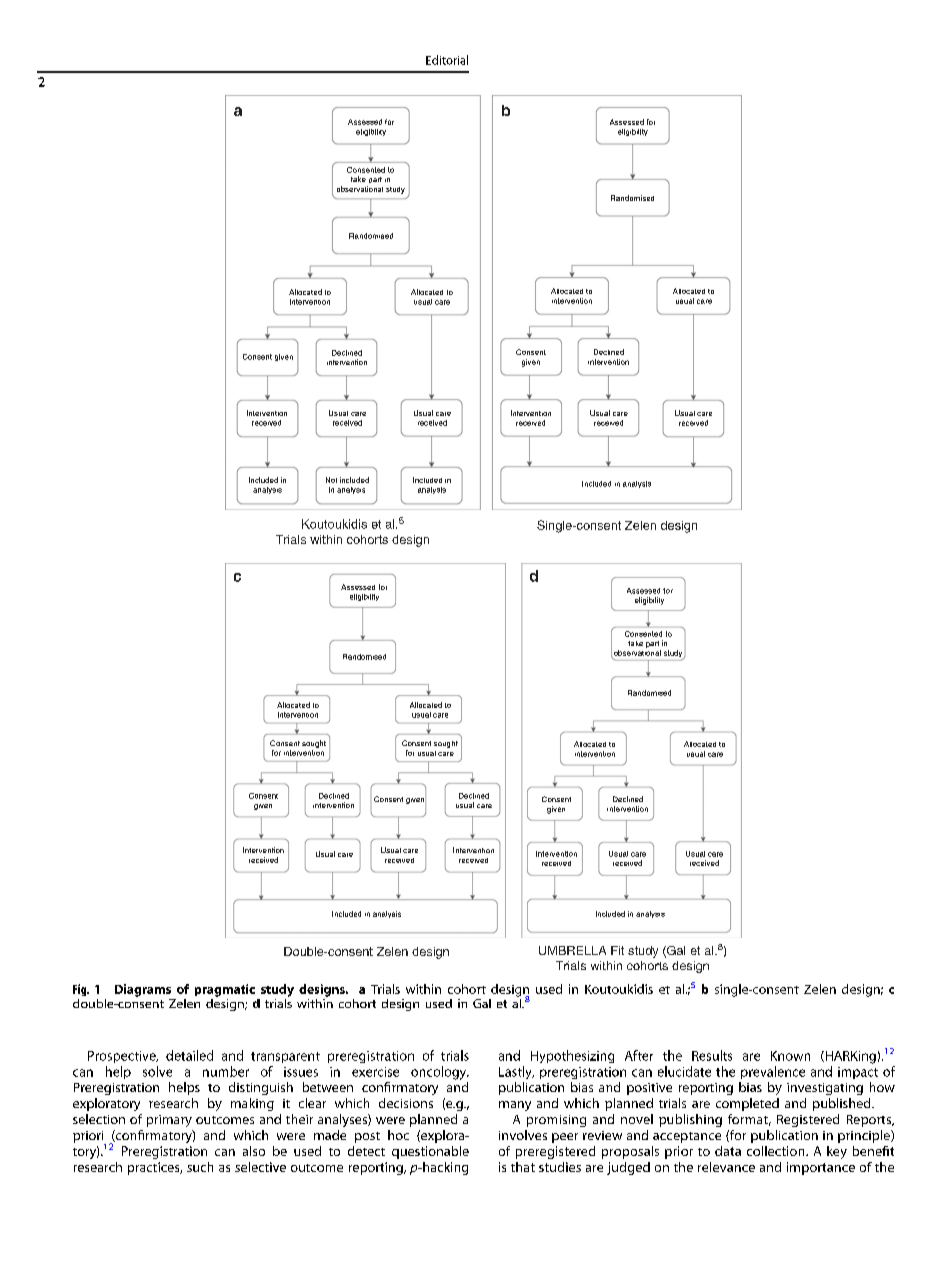 The height and width of the page is (1265, 952). Describe the element at coordinates (447, 60) in the page. I see `Editorial` at that location.
